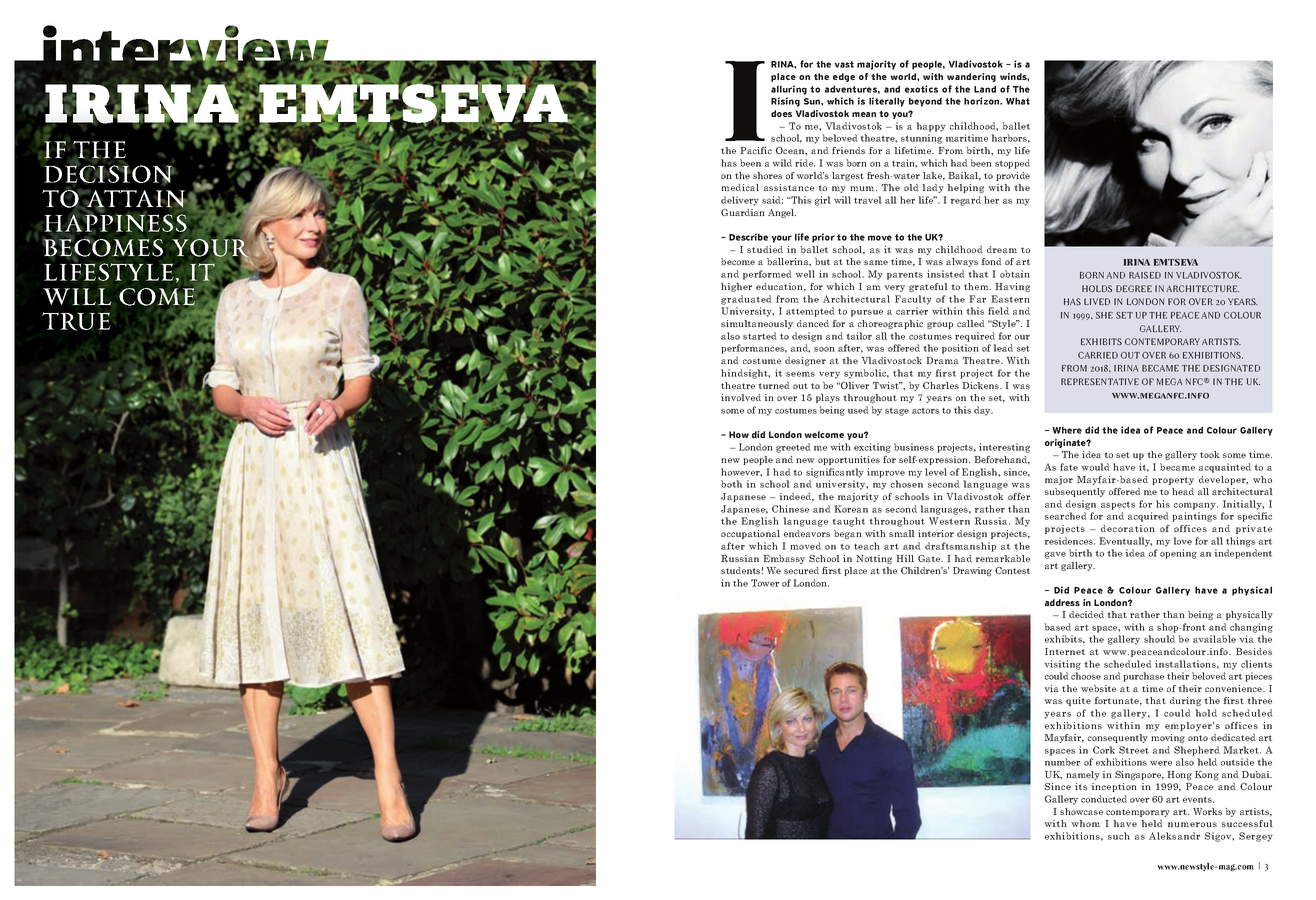 The width and height of the page is (1316, 900). What do you see at coordinates (1145, 275) in the page?
I see `RAISED` at bounding box center [1145, 275].
